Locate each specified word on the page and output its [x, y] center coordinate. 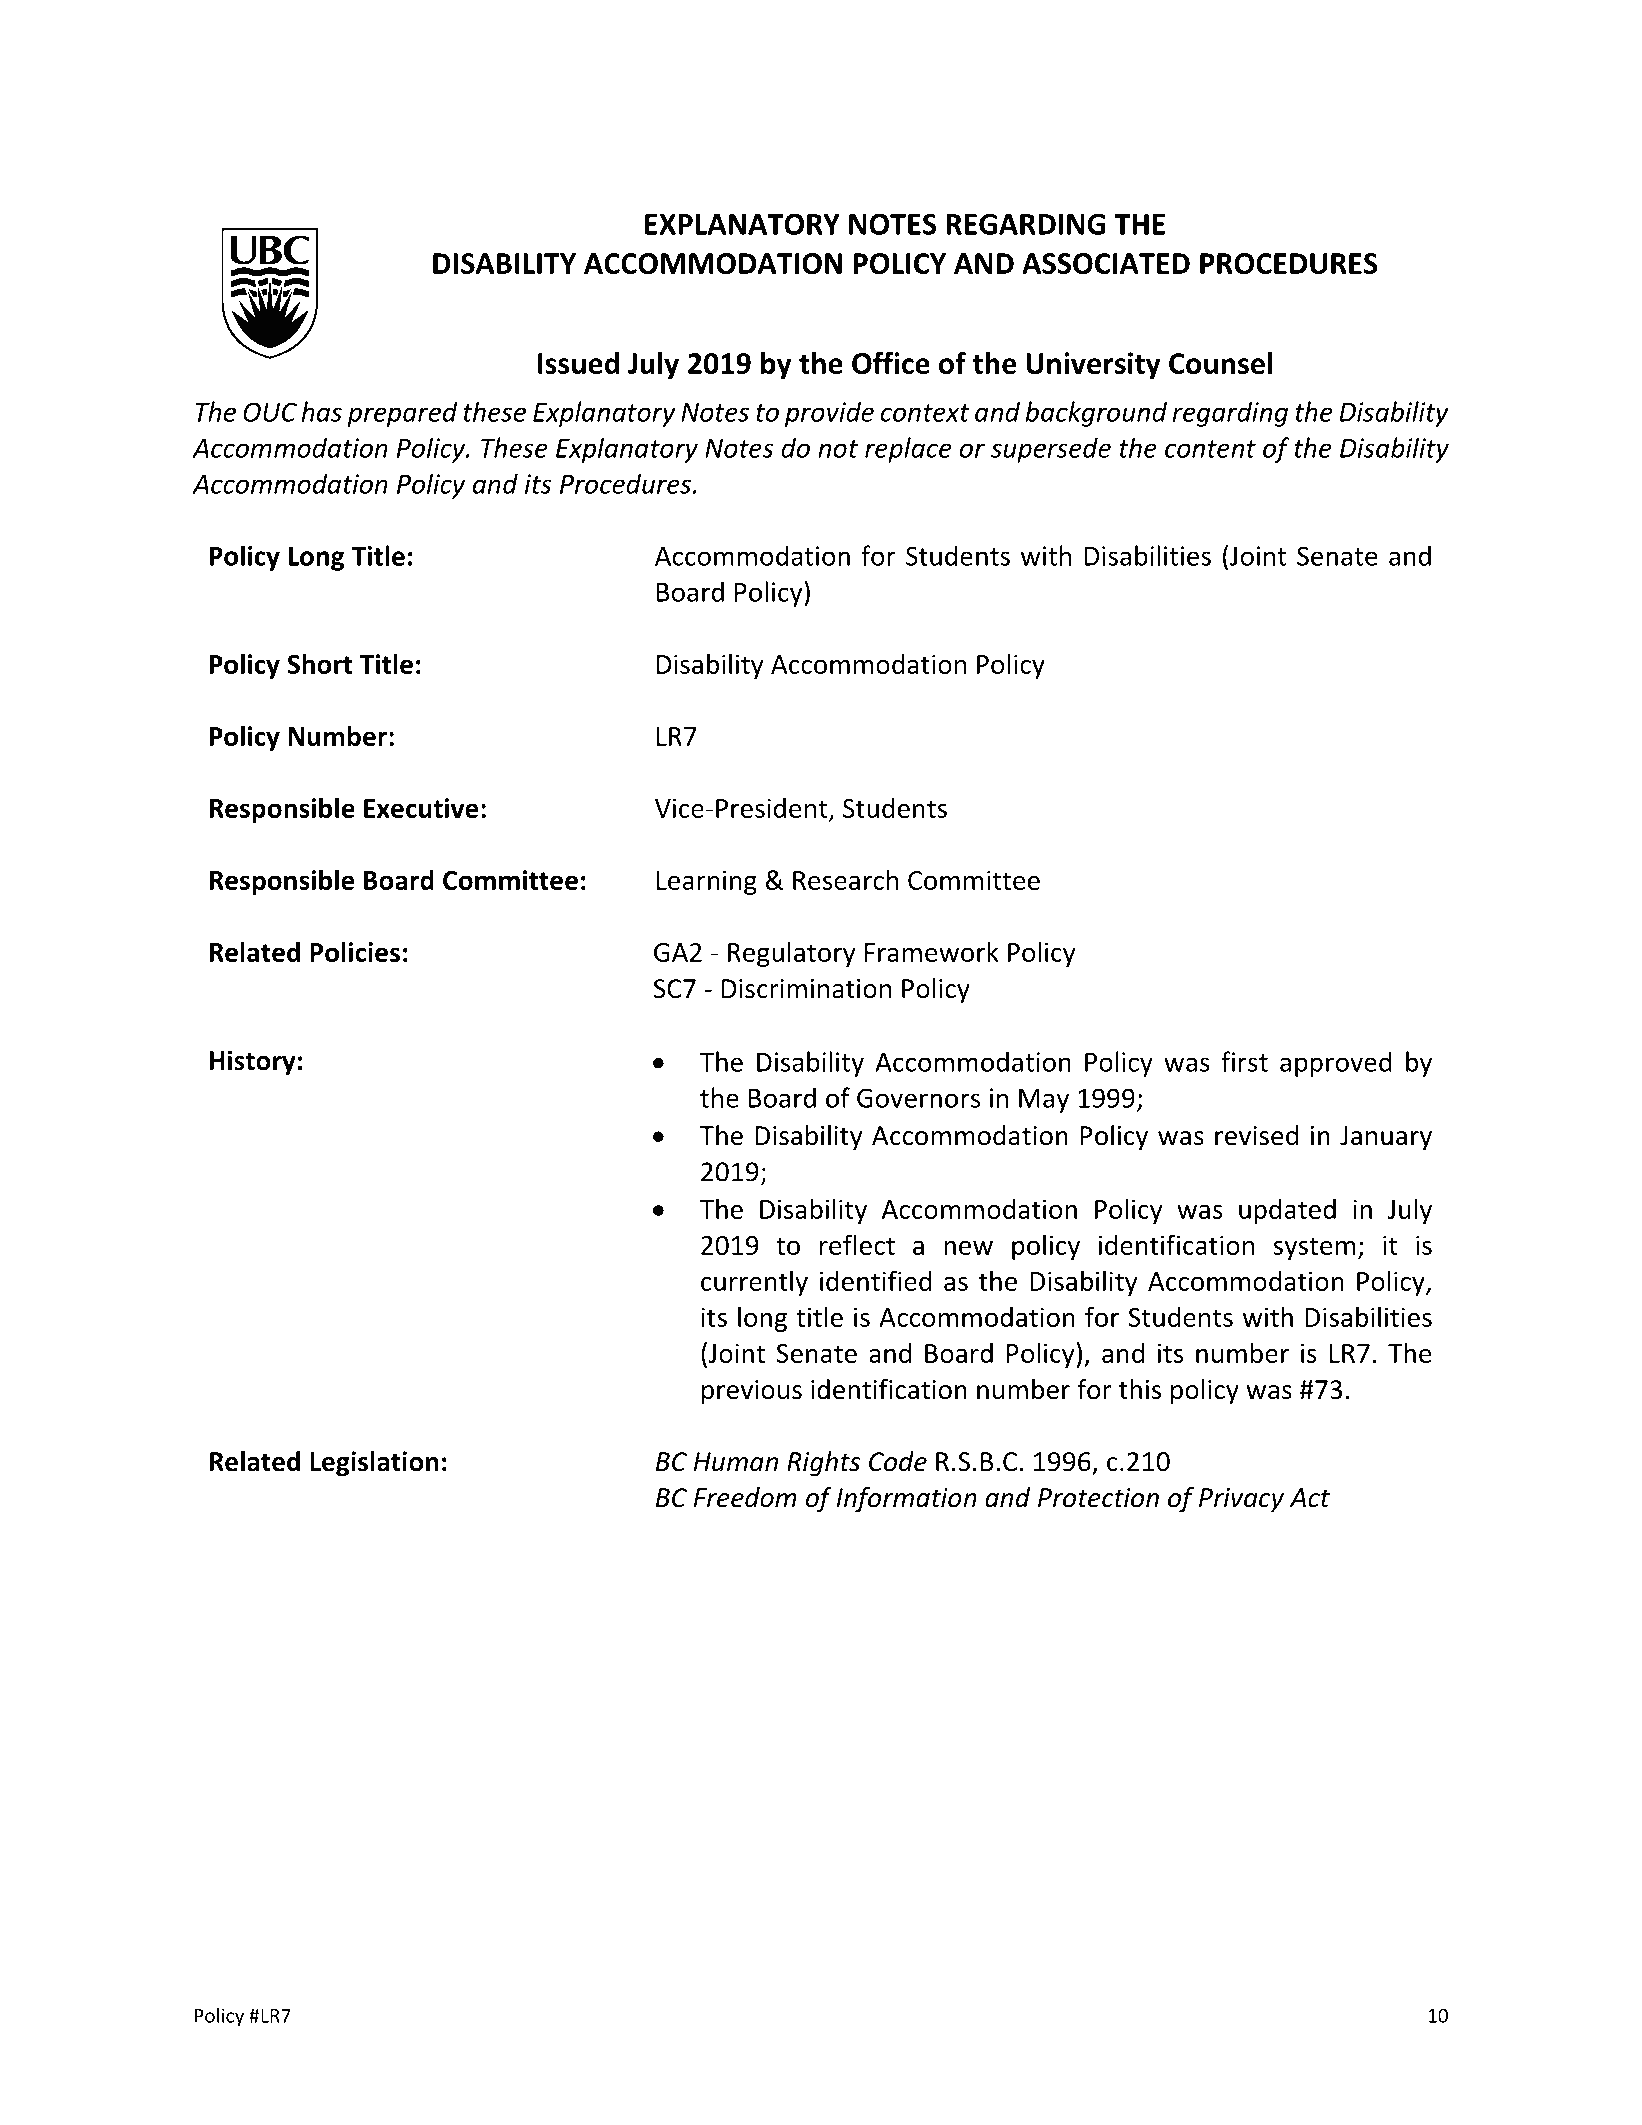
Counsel [1220, 363]
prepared [402, 414]
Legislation [374, 1464]
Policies [355, 951]
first [1244, 1061]
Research [845, 879]
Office [891, 362]
